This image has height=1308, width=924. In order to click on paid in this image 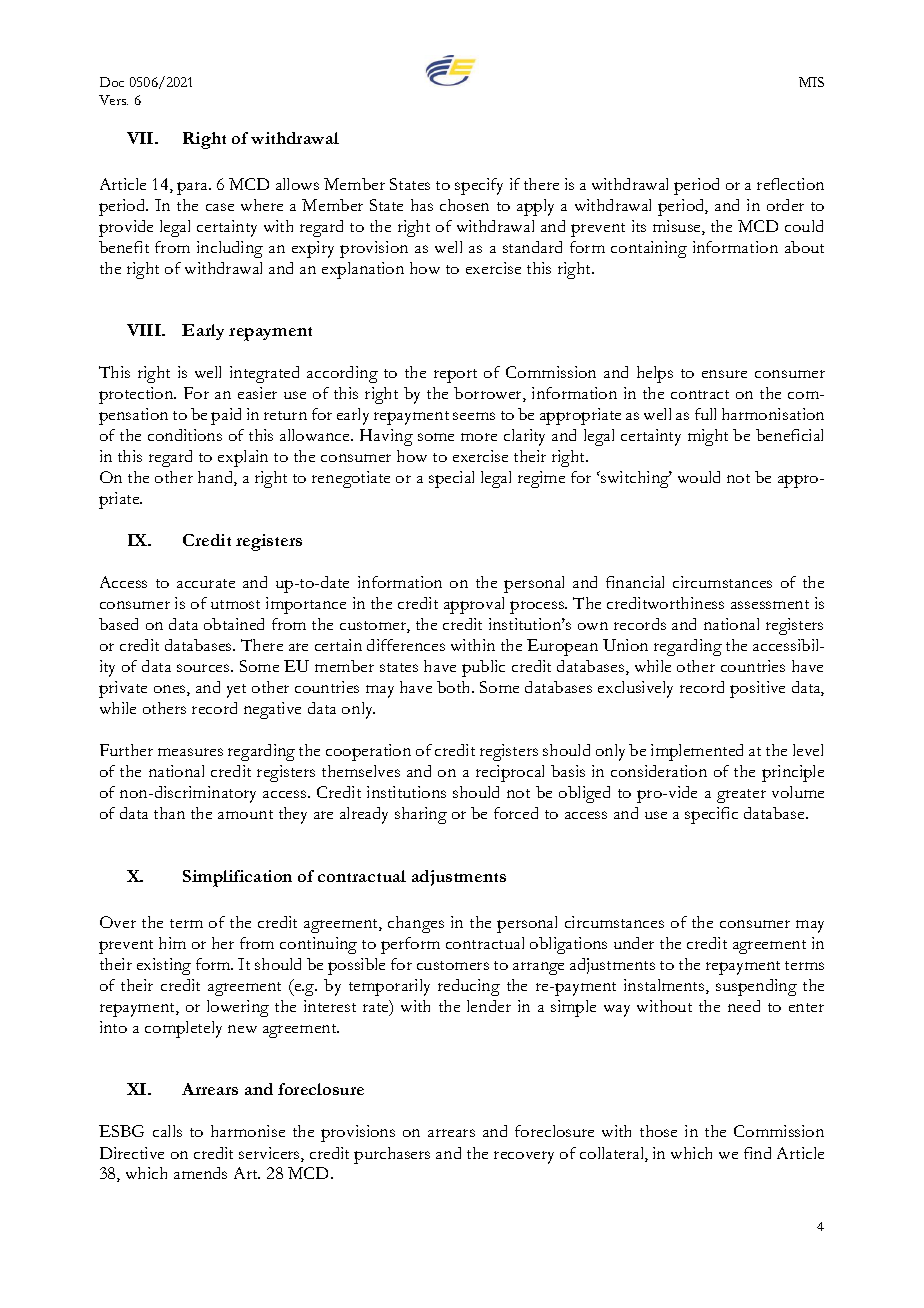, I will do `click(226, 416)`.
